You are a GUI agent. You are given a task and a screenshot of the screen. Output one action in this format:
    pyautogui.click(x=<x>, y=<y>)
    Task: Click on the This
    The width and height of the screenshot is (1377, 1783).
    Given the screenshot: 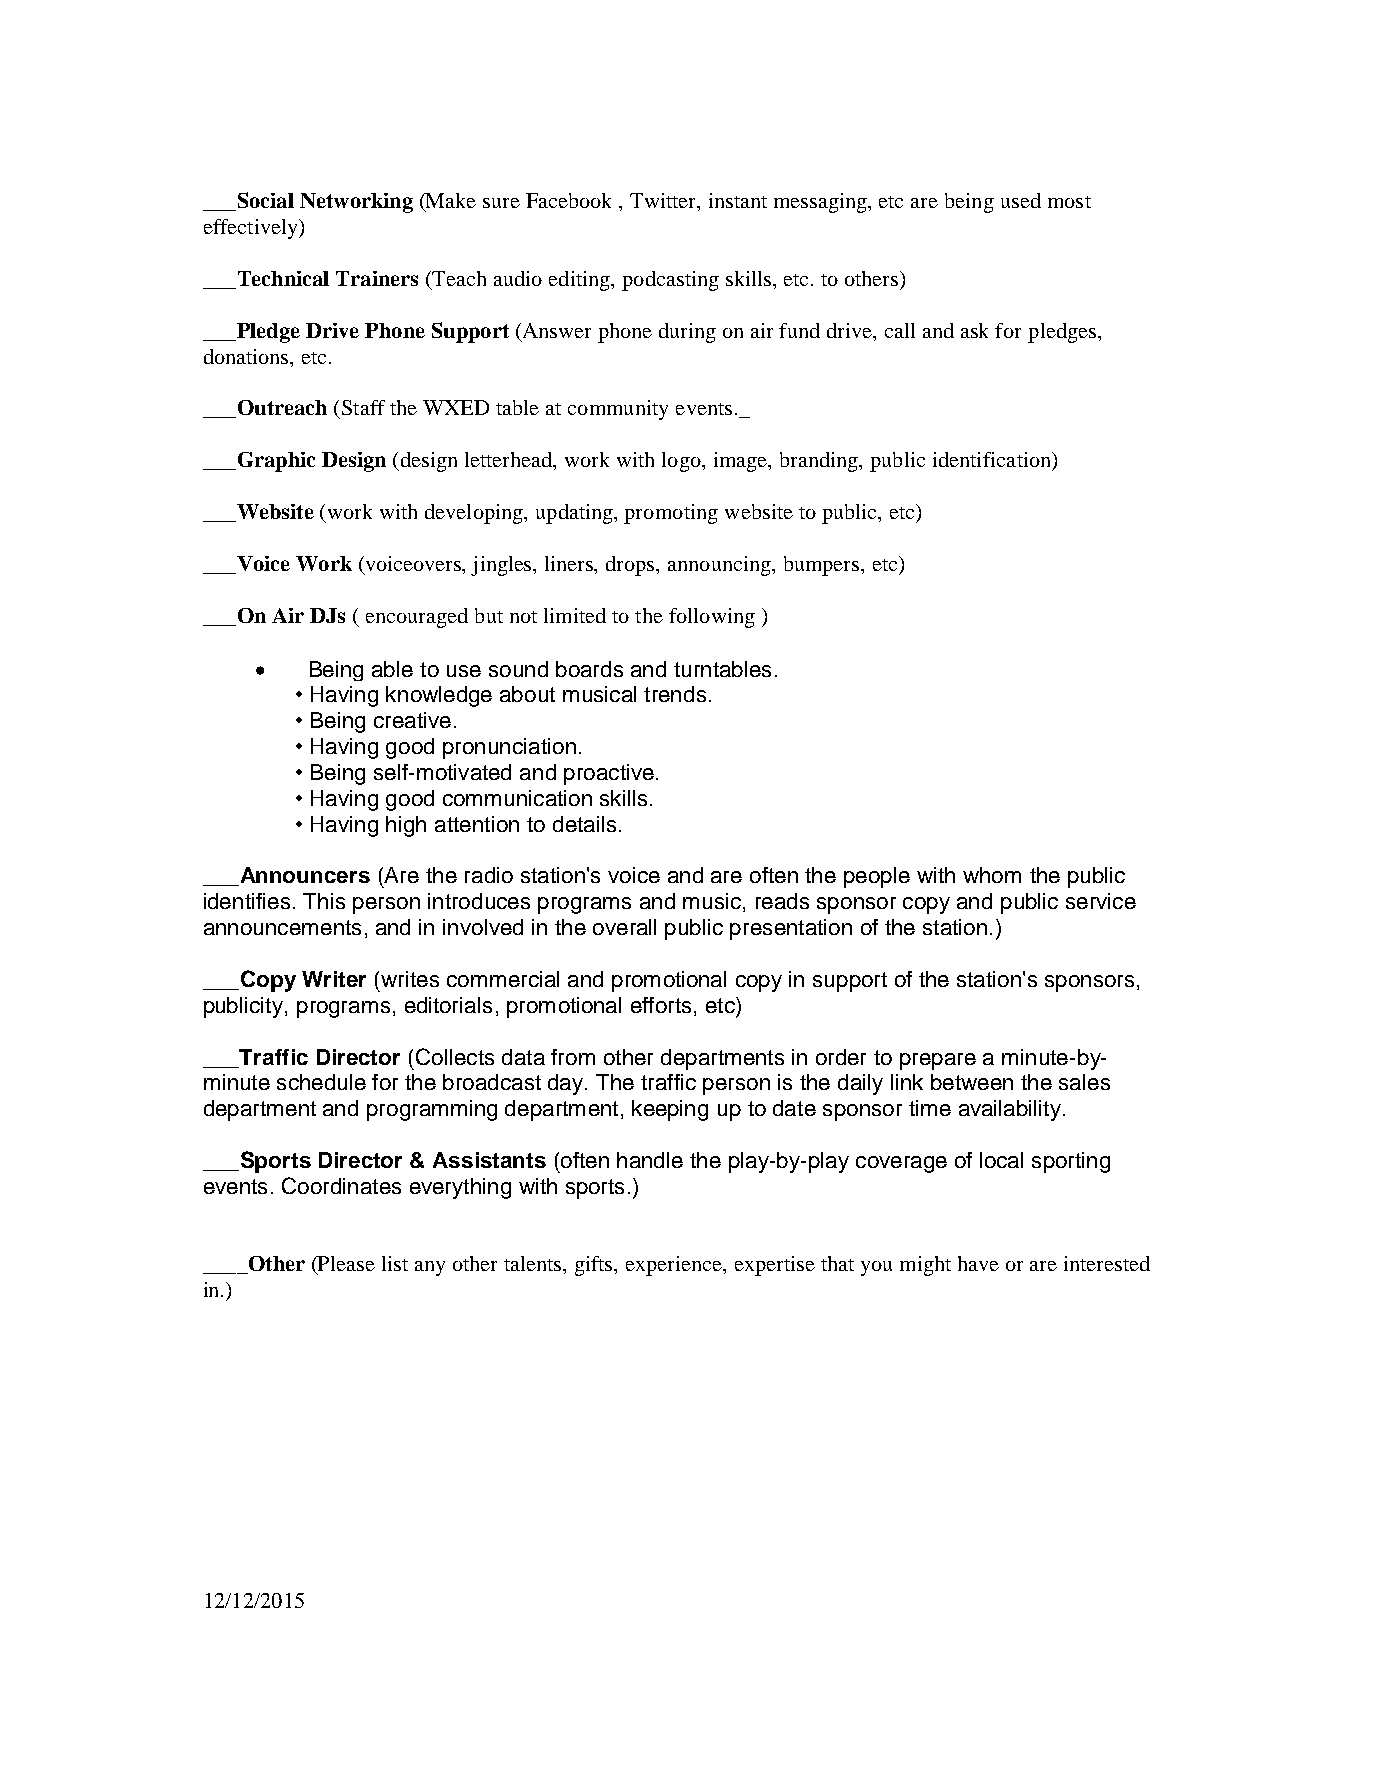 What is the action you would take?
    pyautogui.click(x=324, y=901)
